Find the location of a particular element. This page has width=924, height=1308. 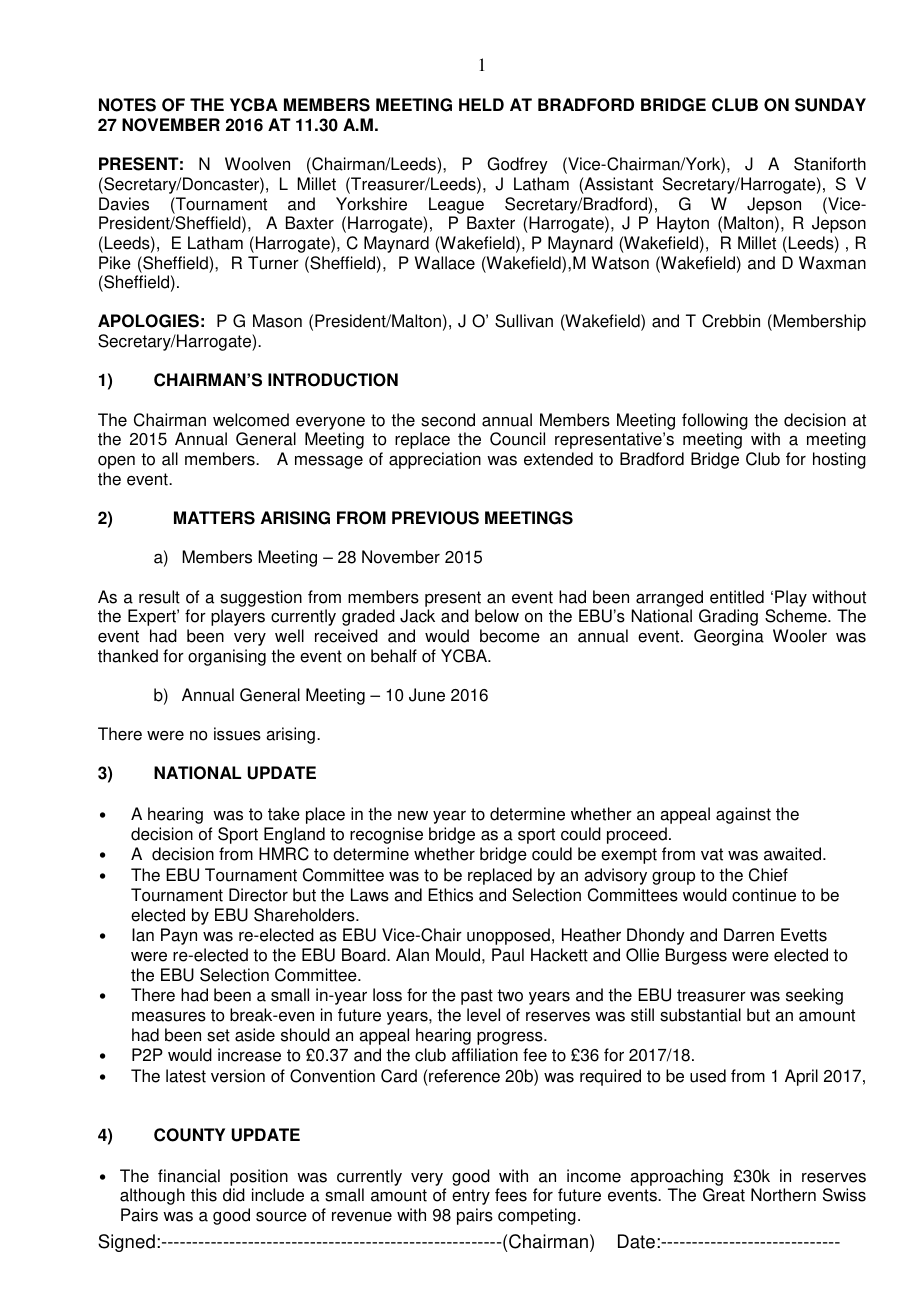

hosting is located at coordinates (839, 460).
